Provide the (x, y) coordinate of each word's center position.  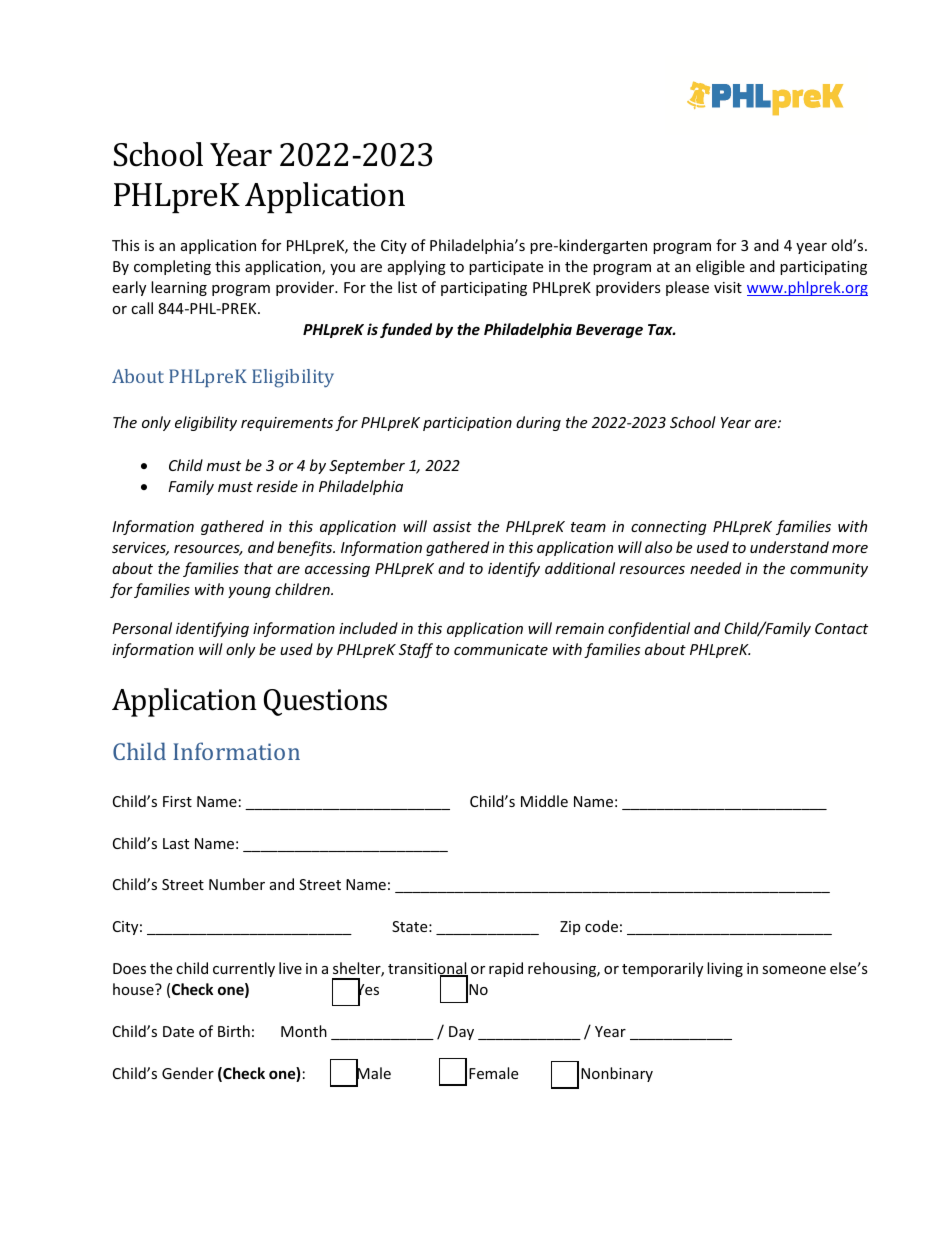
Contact (841, 628)
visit (728, 287)
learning (179, 288)
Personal (142, 628)
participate (506, 268)
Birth (234, 1031)
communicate (501, 649)
